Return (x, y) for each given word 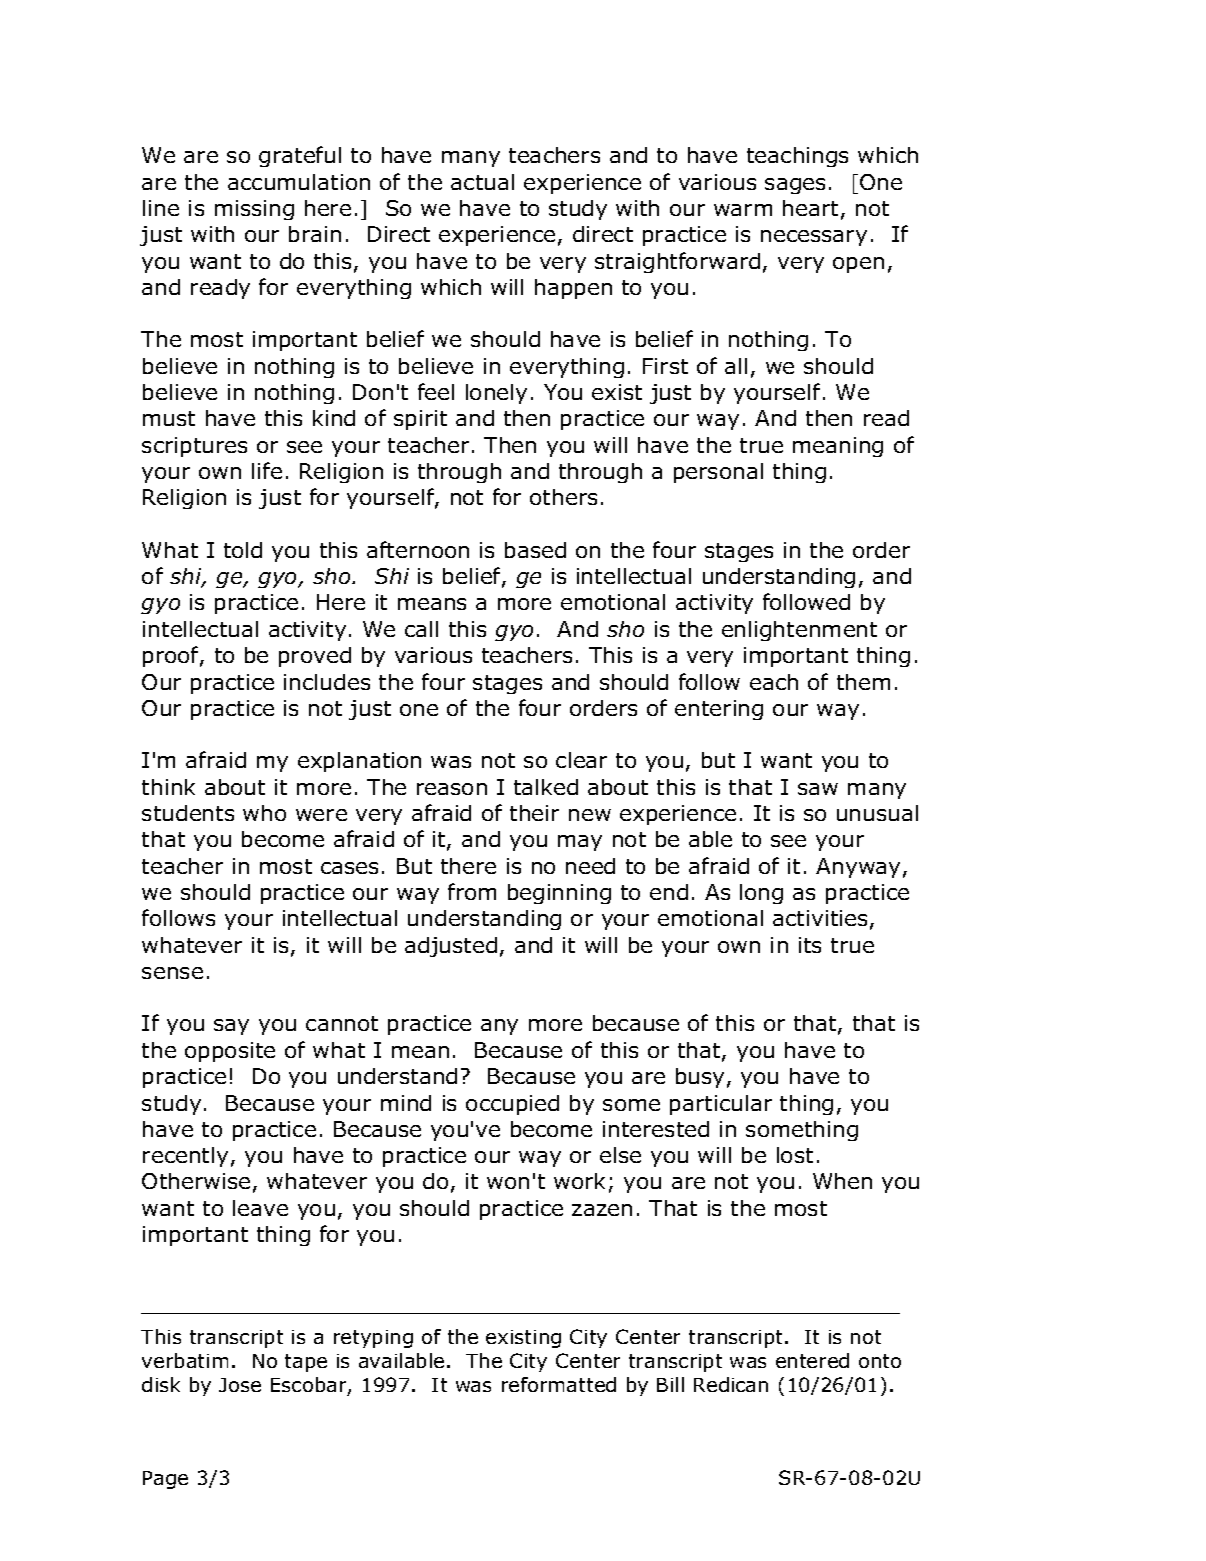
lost (795, 1155)
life (267, 470)
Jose (240, 1385)
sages (795, 186)
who (264, 813)
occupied (512, 1105)
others (563, 497)
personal (718, 473)
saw (818, 789)
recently (185, 1157)
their (534, 813)
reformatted (559, 1384)
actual (482, 182)
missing (254, 210)
